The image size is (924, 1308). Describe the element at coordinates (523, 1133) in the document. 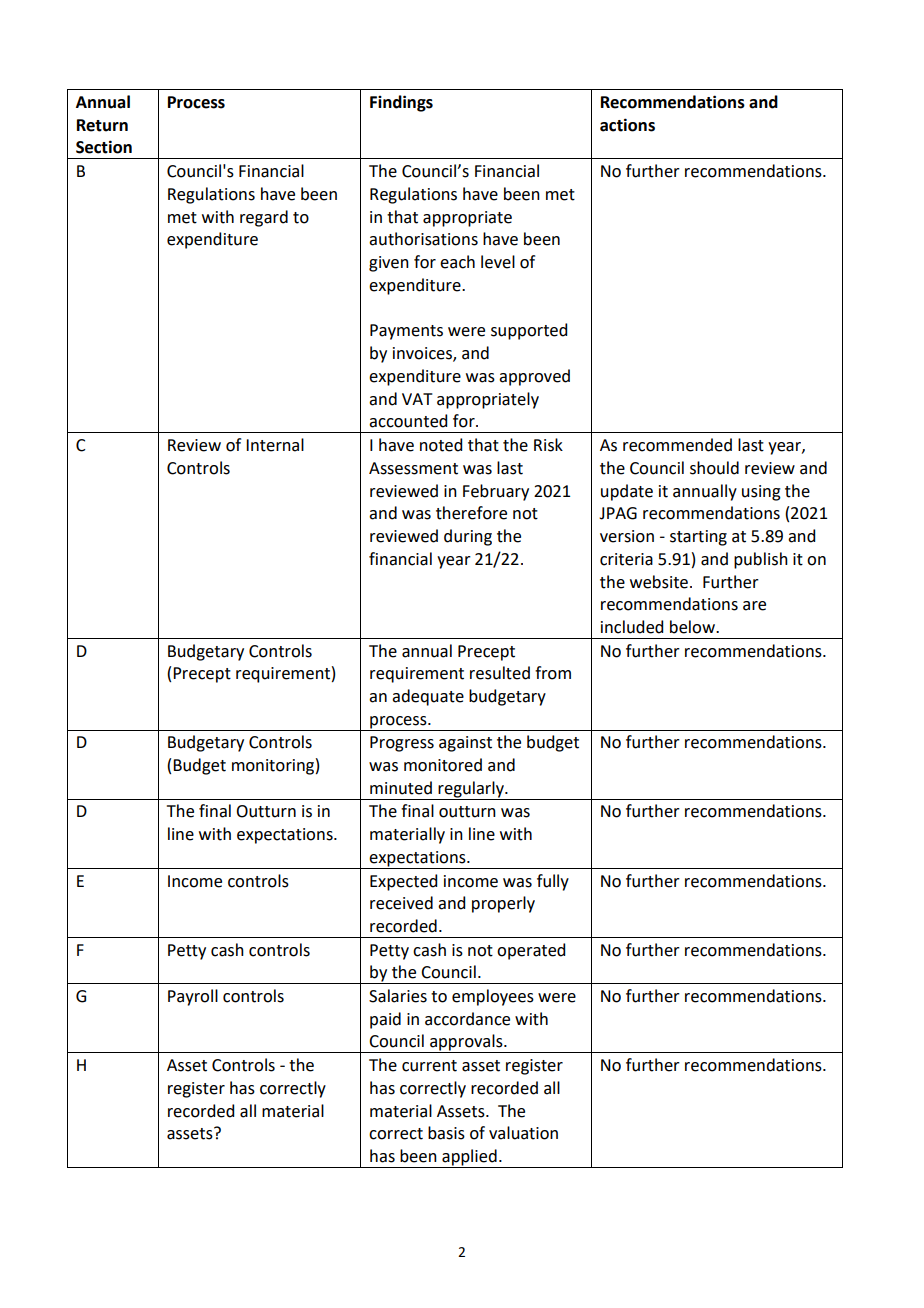

I see `valuation` at that location.
